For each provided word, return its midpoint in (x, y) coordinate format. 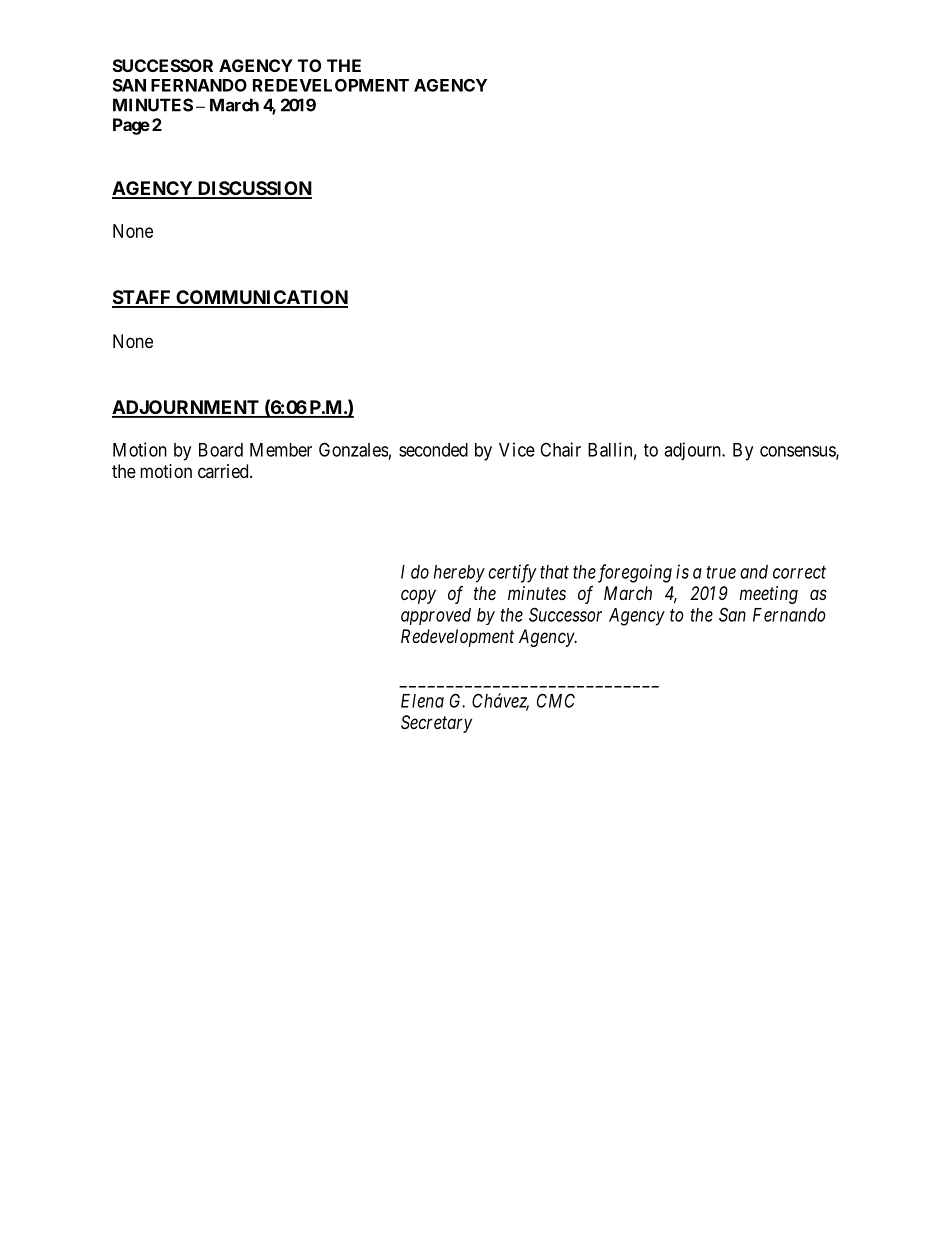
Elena (422, 701)
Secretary (436, 724)
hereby (459, 574)
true (721, 572)
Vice (517, 449)
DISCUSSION (253, 189)
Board (221, 450)
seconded (433, 450)
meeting (768, 595)
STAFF (142, 298)
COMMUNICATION (261, 298)
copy (418, 596)
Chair (560, 449)
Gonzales (353, 449)
